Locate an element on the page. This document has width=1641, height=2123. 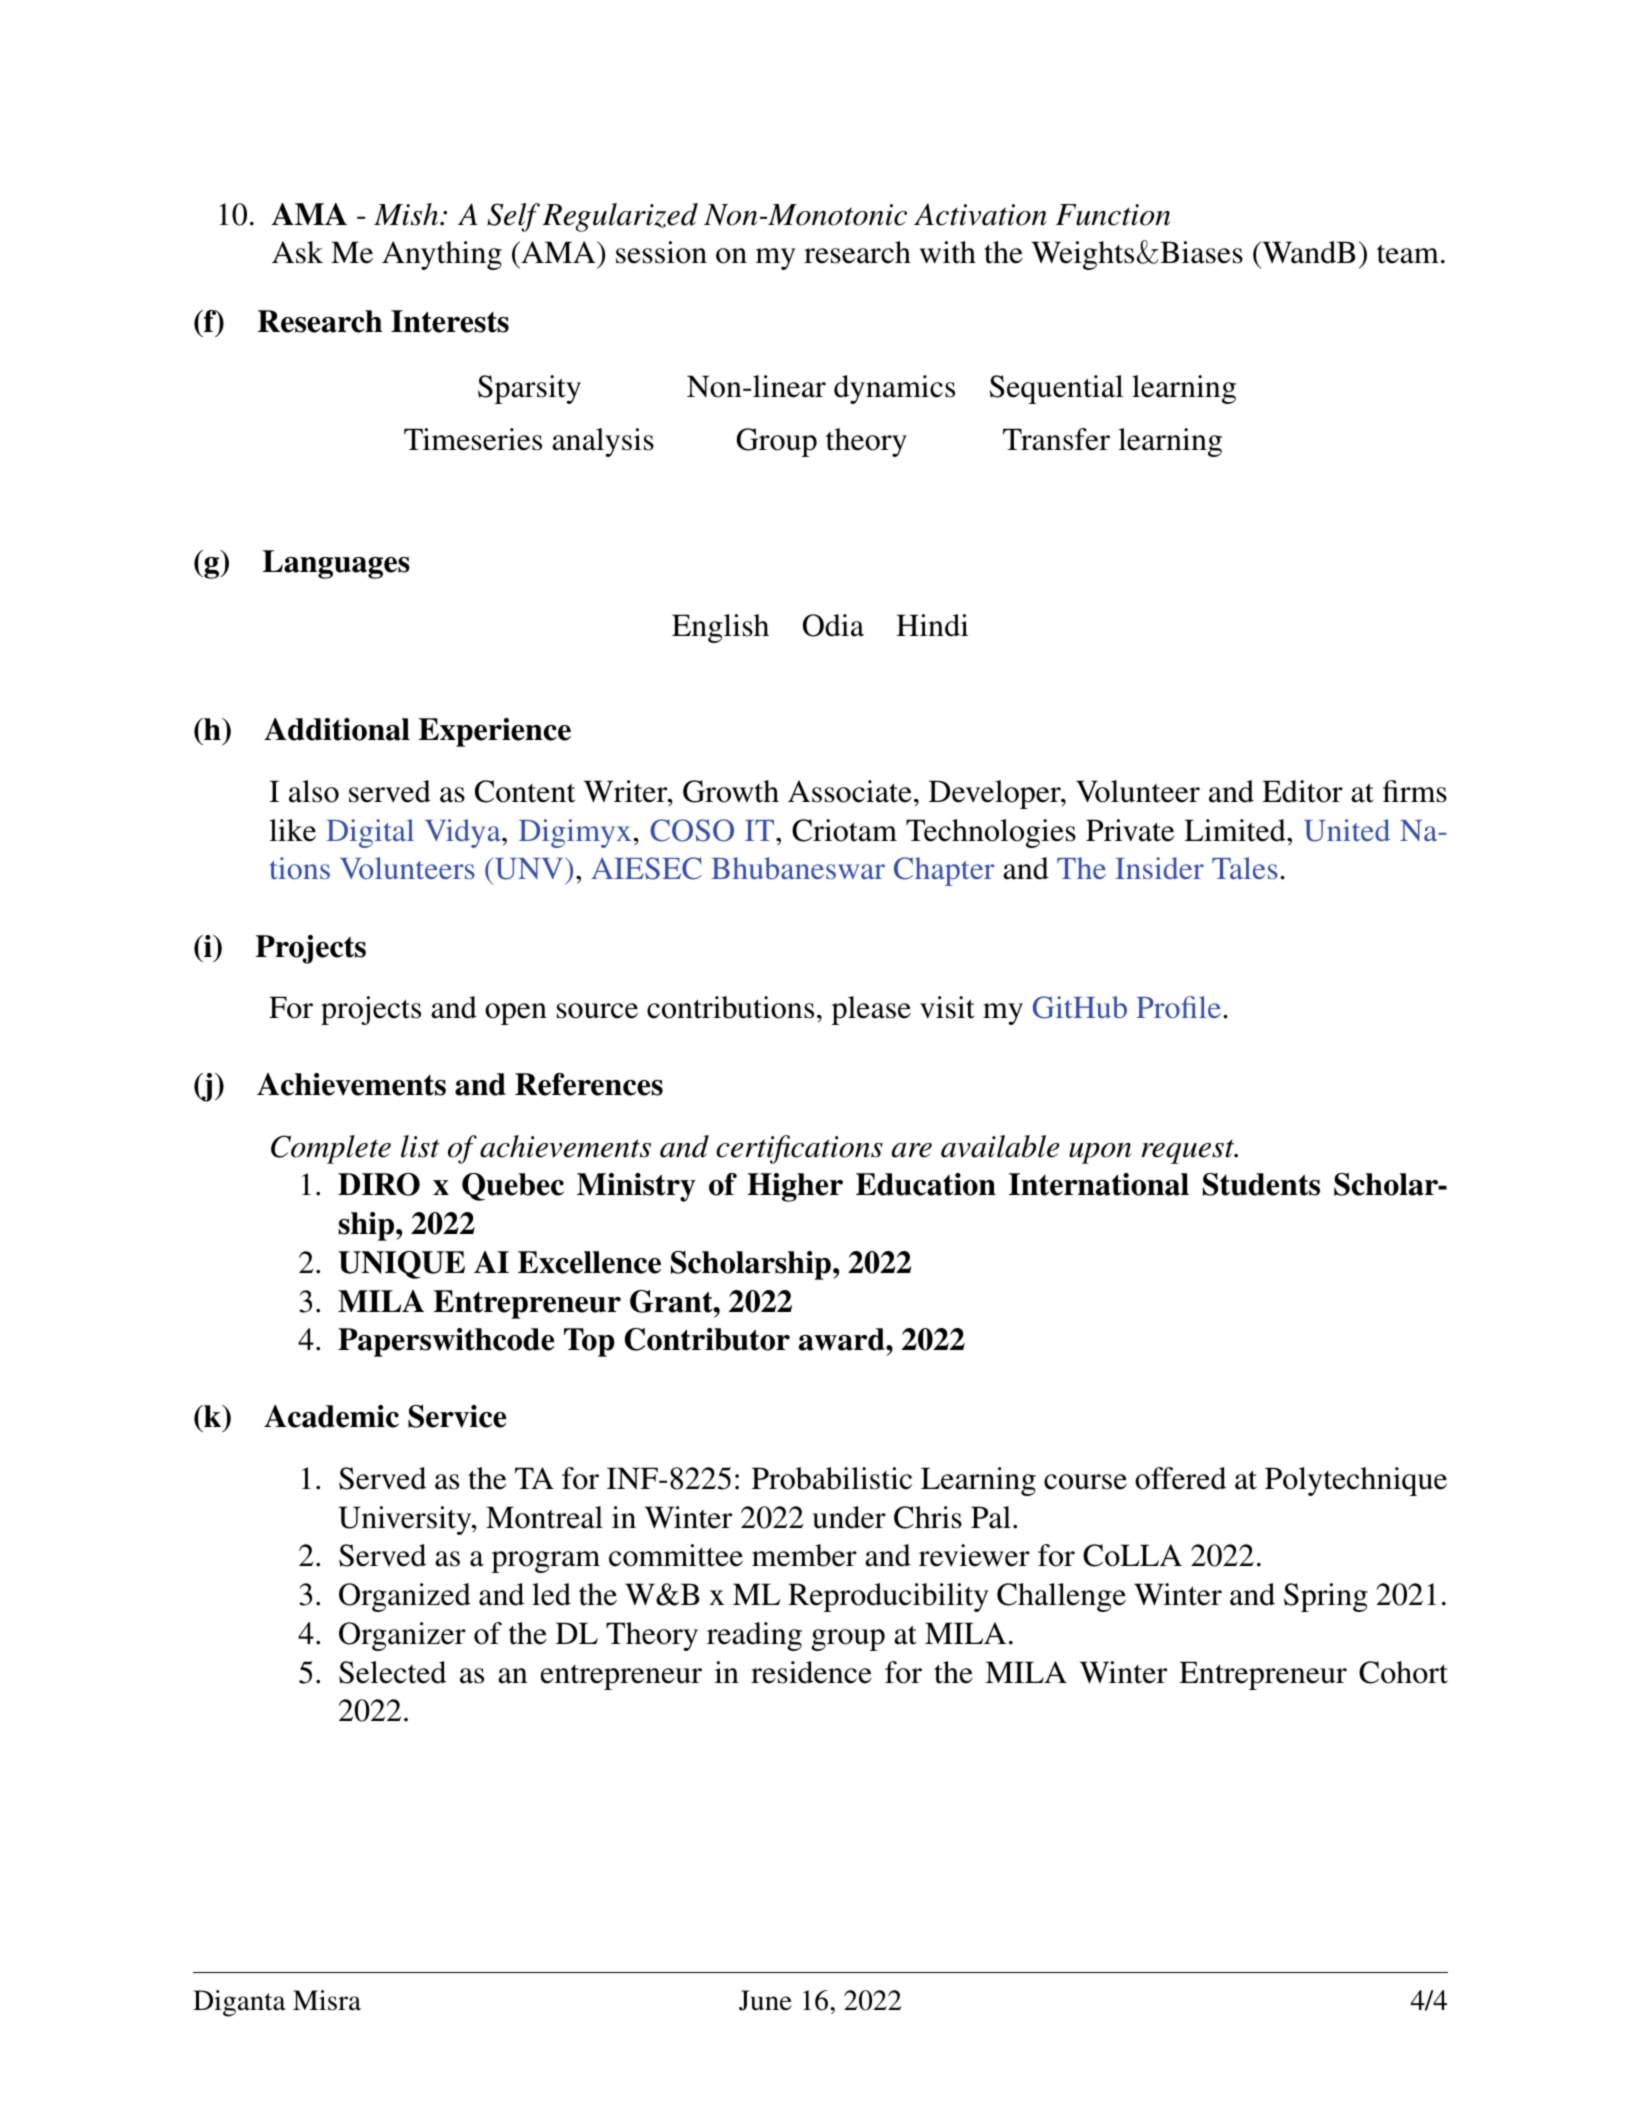
team is located at coordinates (1408, 254).
